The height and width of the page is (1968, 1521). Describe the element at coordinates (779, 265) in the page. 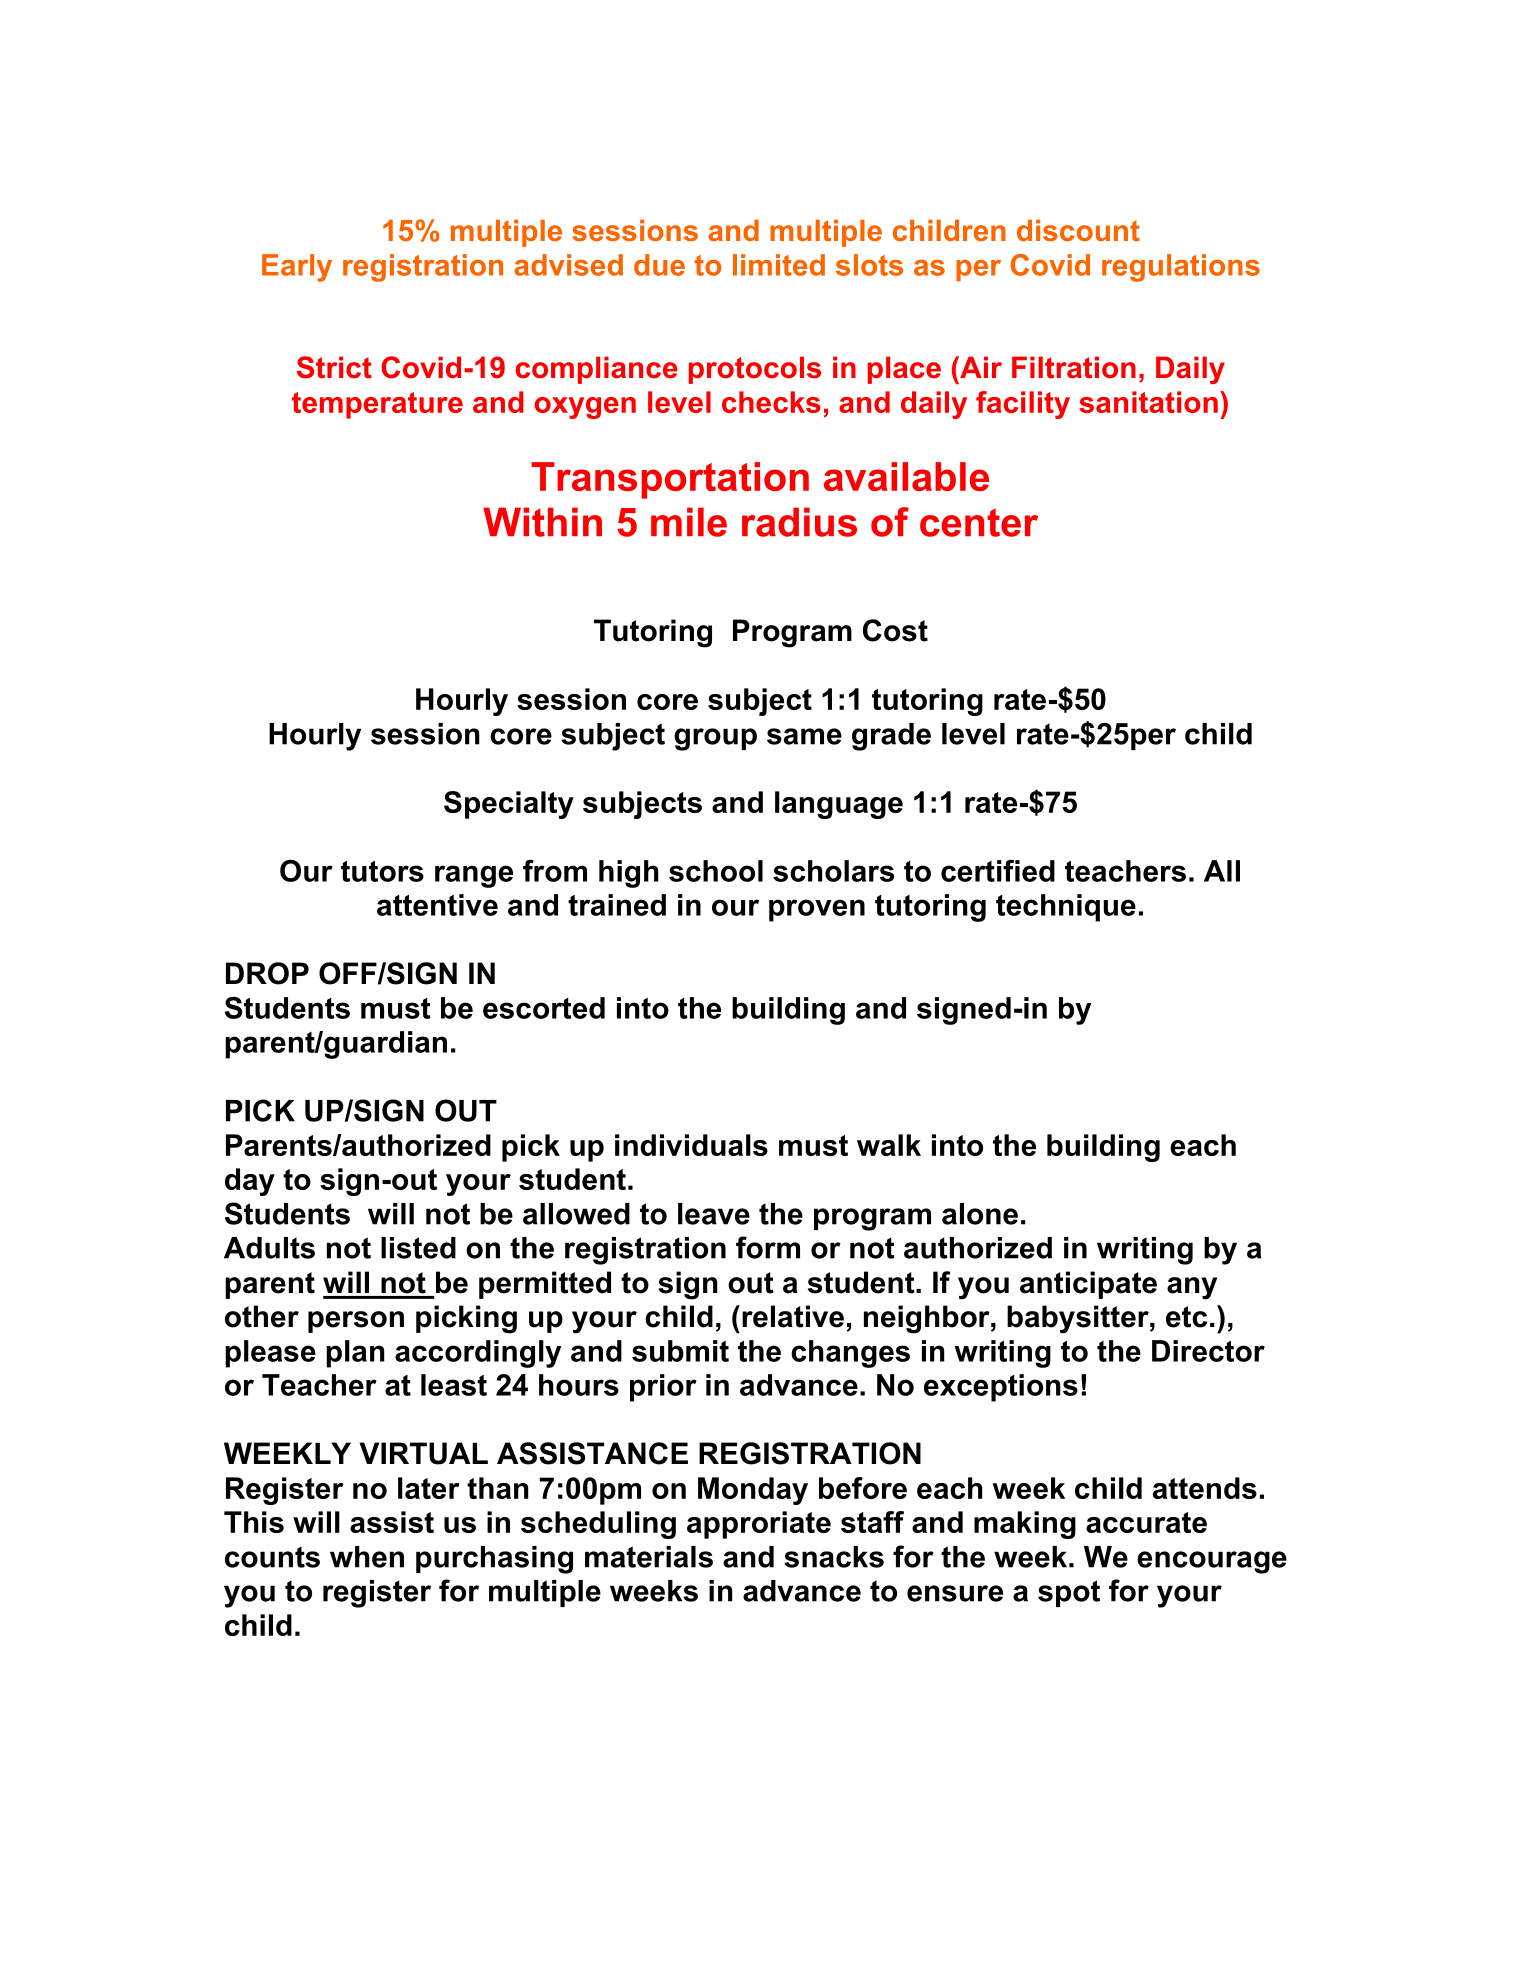

I see `limited` at that location.
